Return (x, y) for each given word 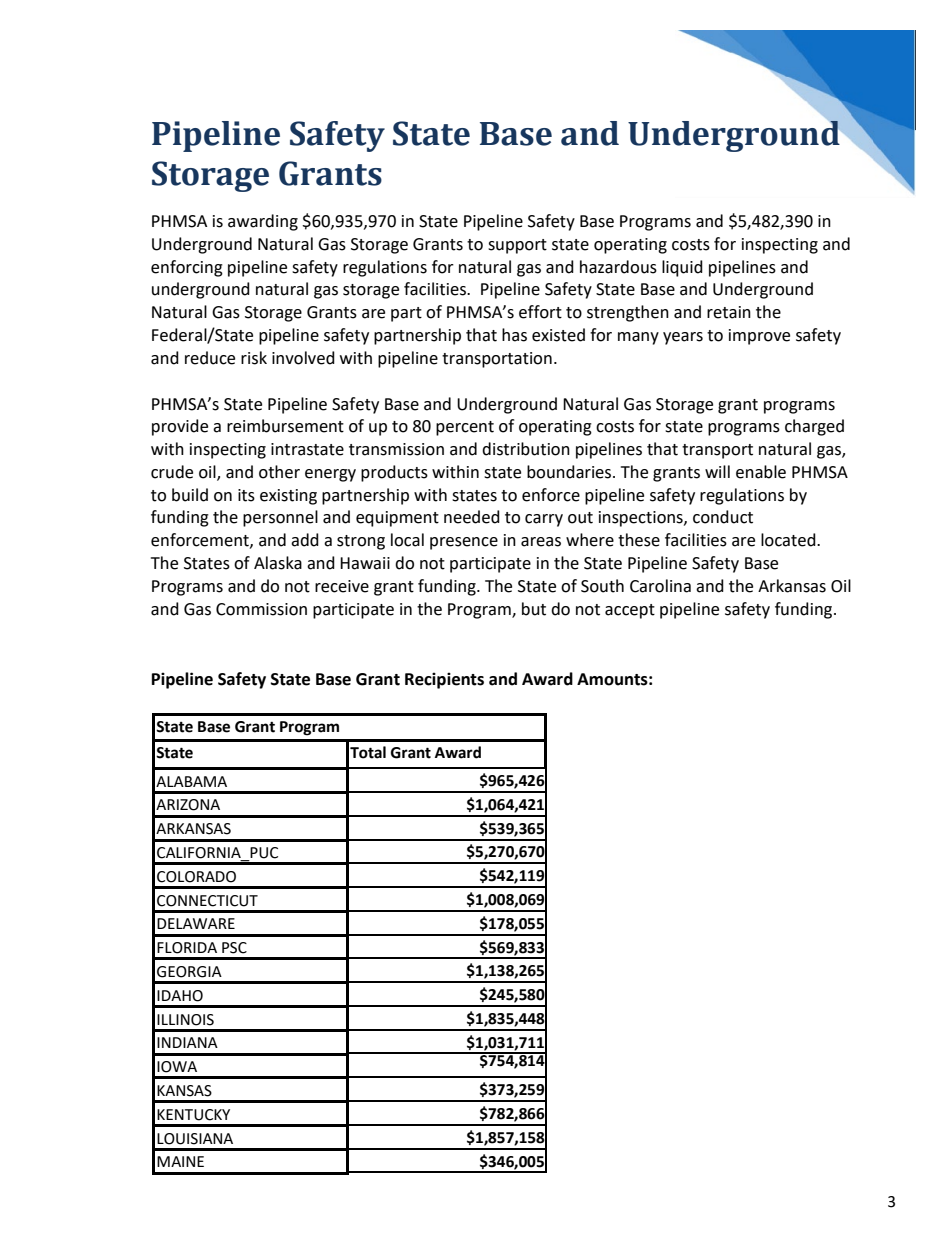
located (789, 540)
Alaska (278, 563)
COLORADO (196, 877)
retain (729, 312)
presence (464, 543)
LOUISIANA (195, 1139)
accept (630, 611)
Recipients (444, 680)
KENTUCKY (193, 1115)
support (517, 246)
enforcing (187, 268)
